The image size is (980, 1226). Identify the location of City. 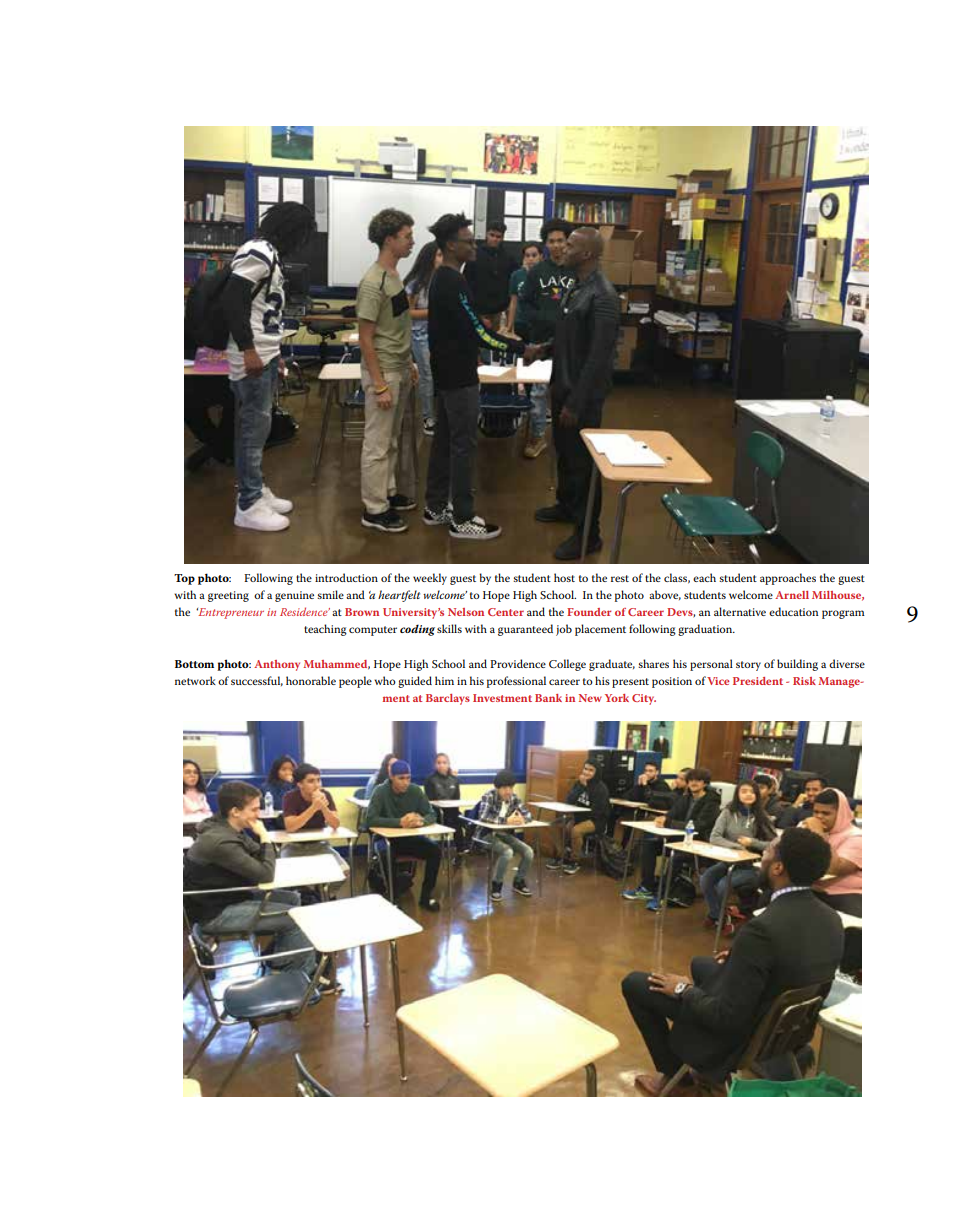
(644, 699).
